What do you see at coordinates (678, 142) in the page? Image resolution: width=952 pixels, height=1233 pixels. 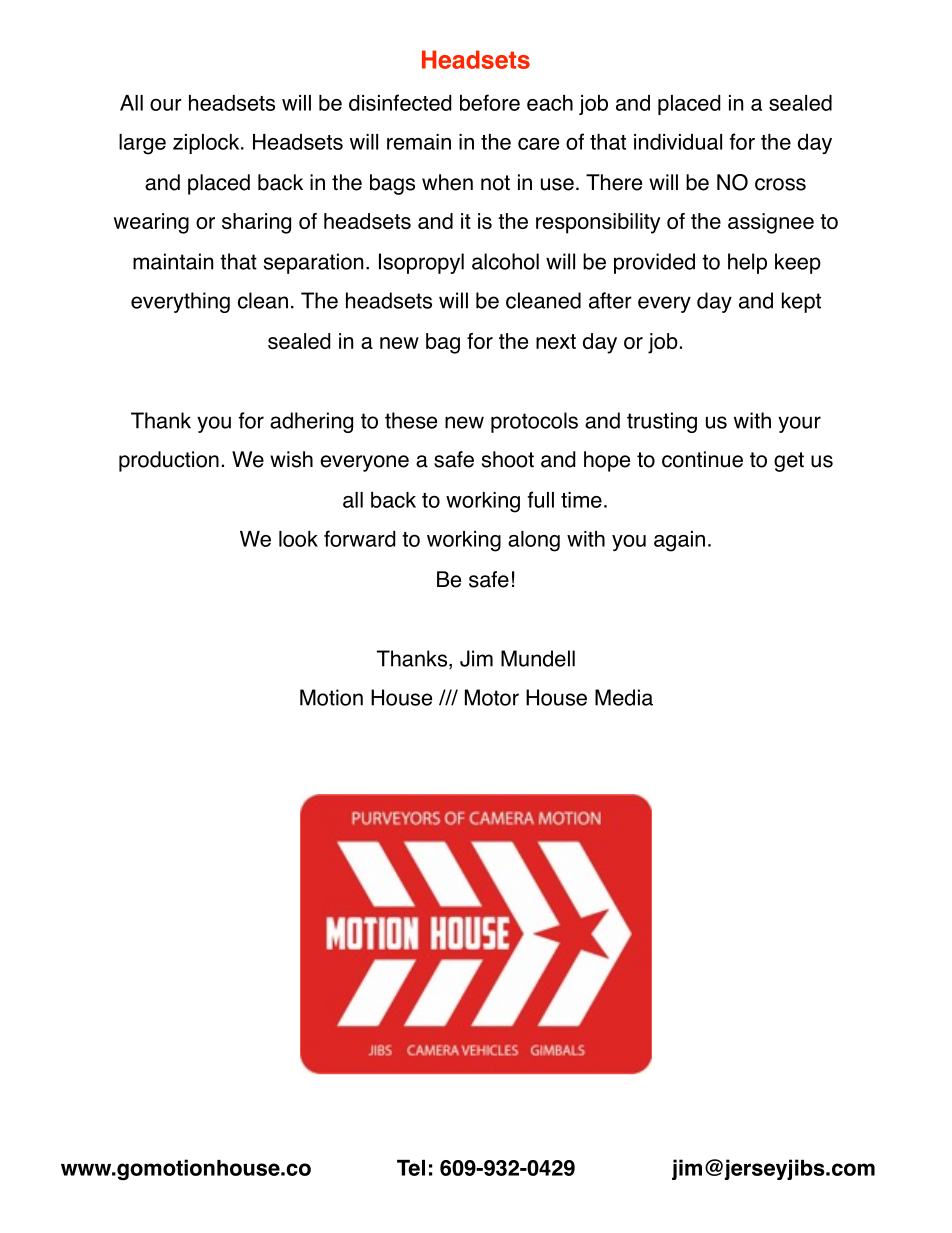 I see `individual` at bounding box center [678, 142].
